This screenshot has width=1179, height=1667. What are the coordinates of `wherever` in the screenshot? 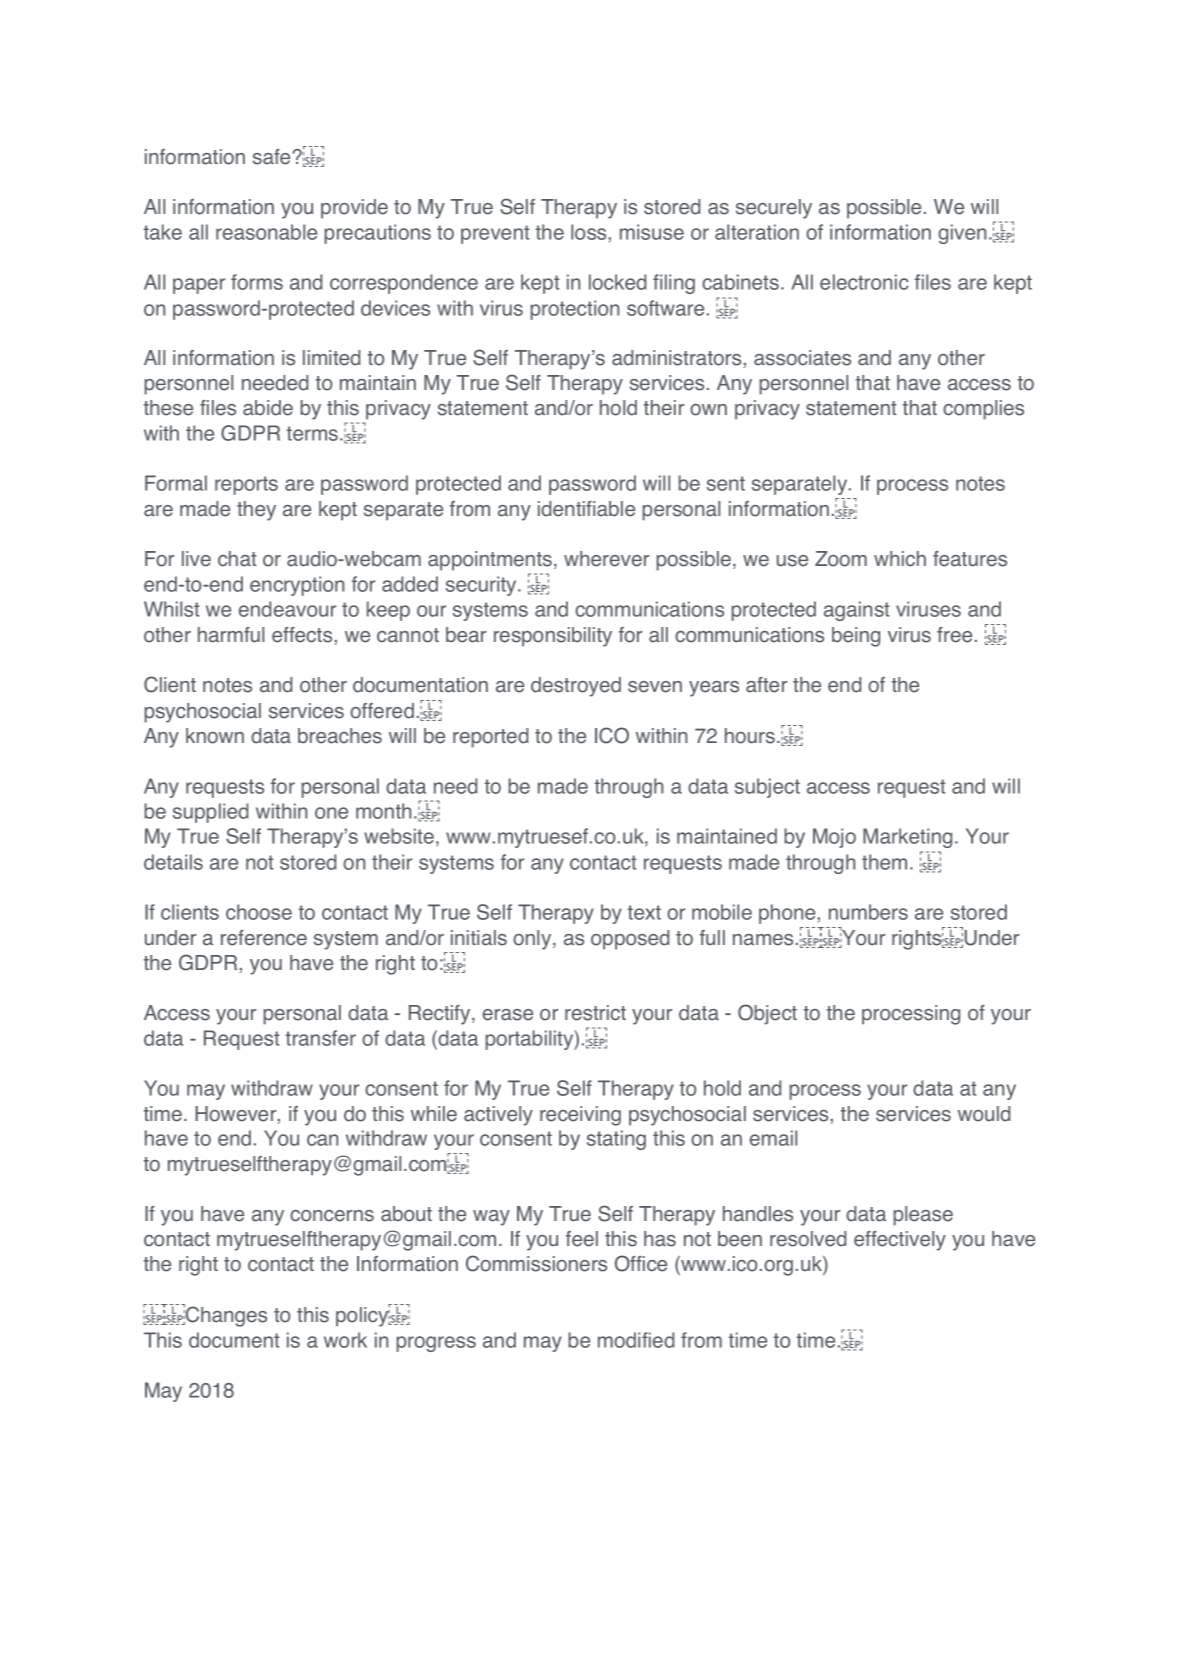 It's located at (606, 559).
